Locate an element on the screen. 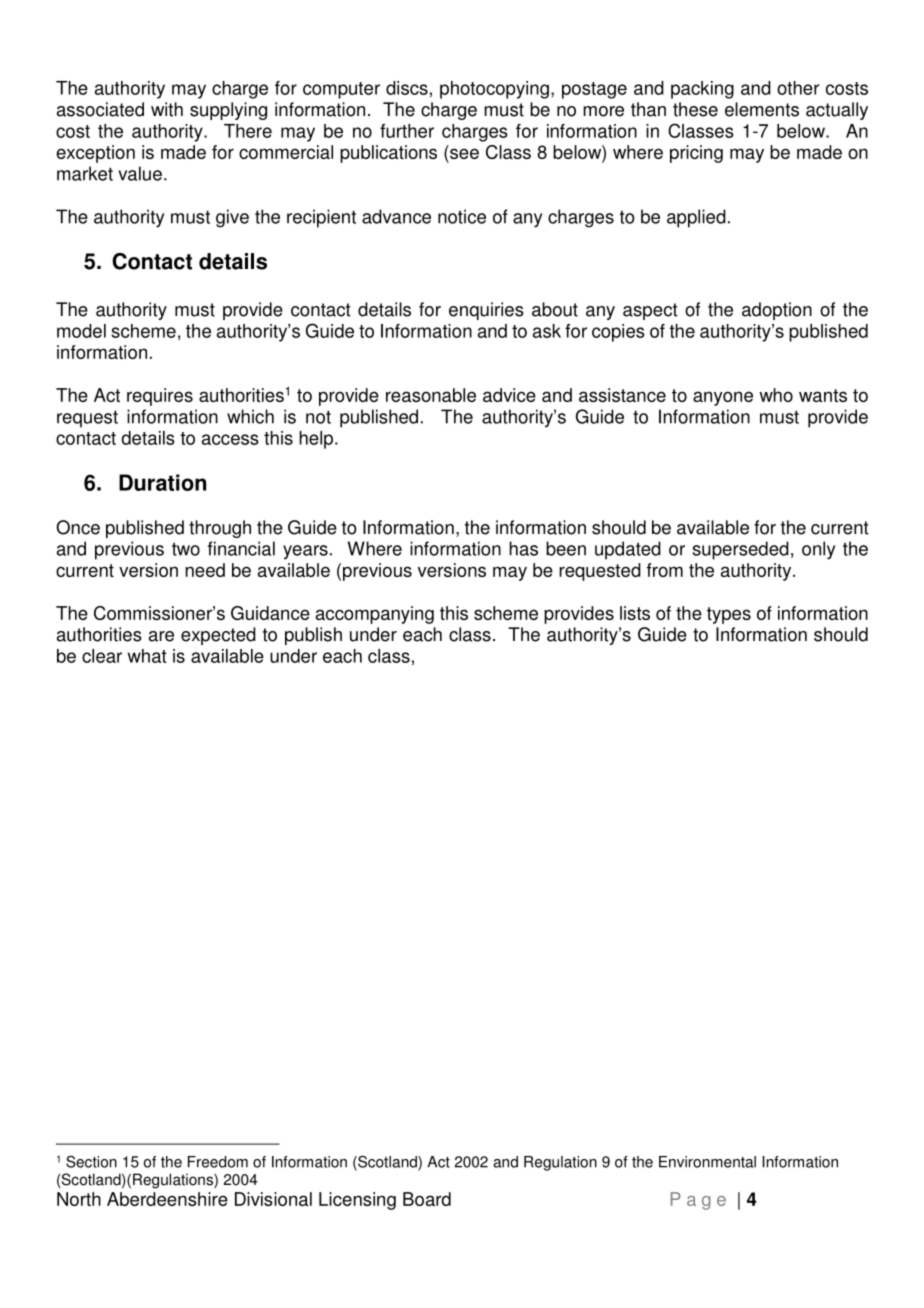 The width and height of the screenshot is (924, 1308). with is located at coordinates (167, 109).
